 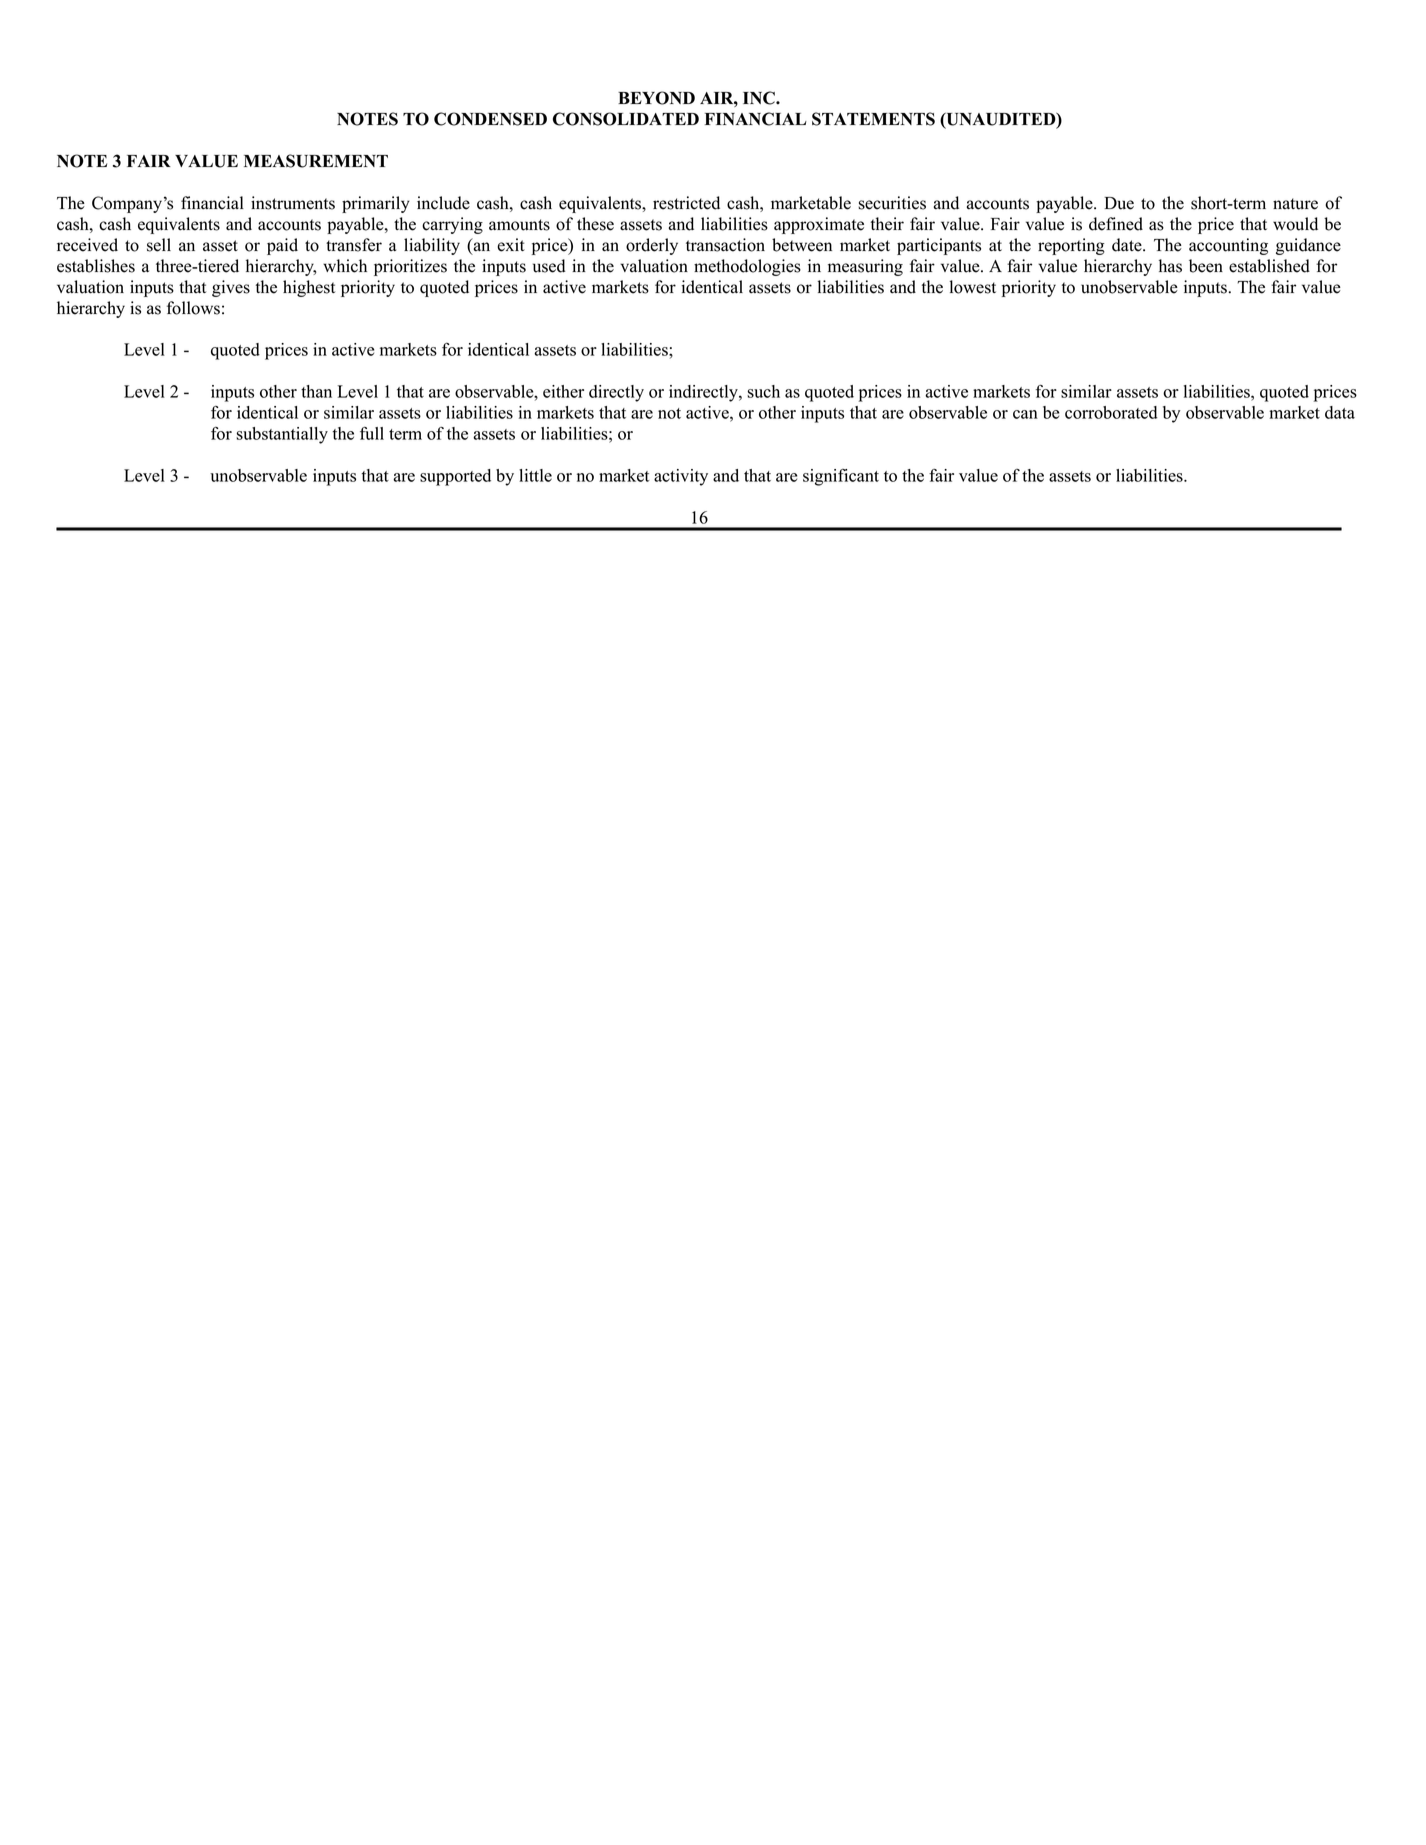 What do you see at coordinates (193, 308) in the image?
I see `follows` at bounding box center [193, 308].
